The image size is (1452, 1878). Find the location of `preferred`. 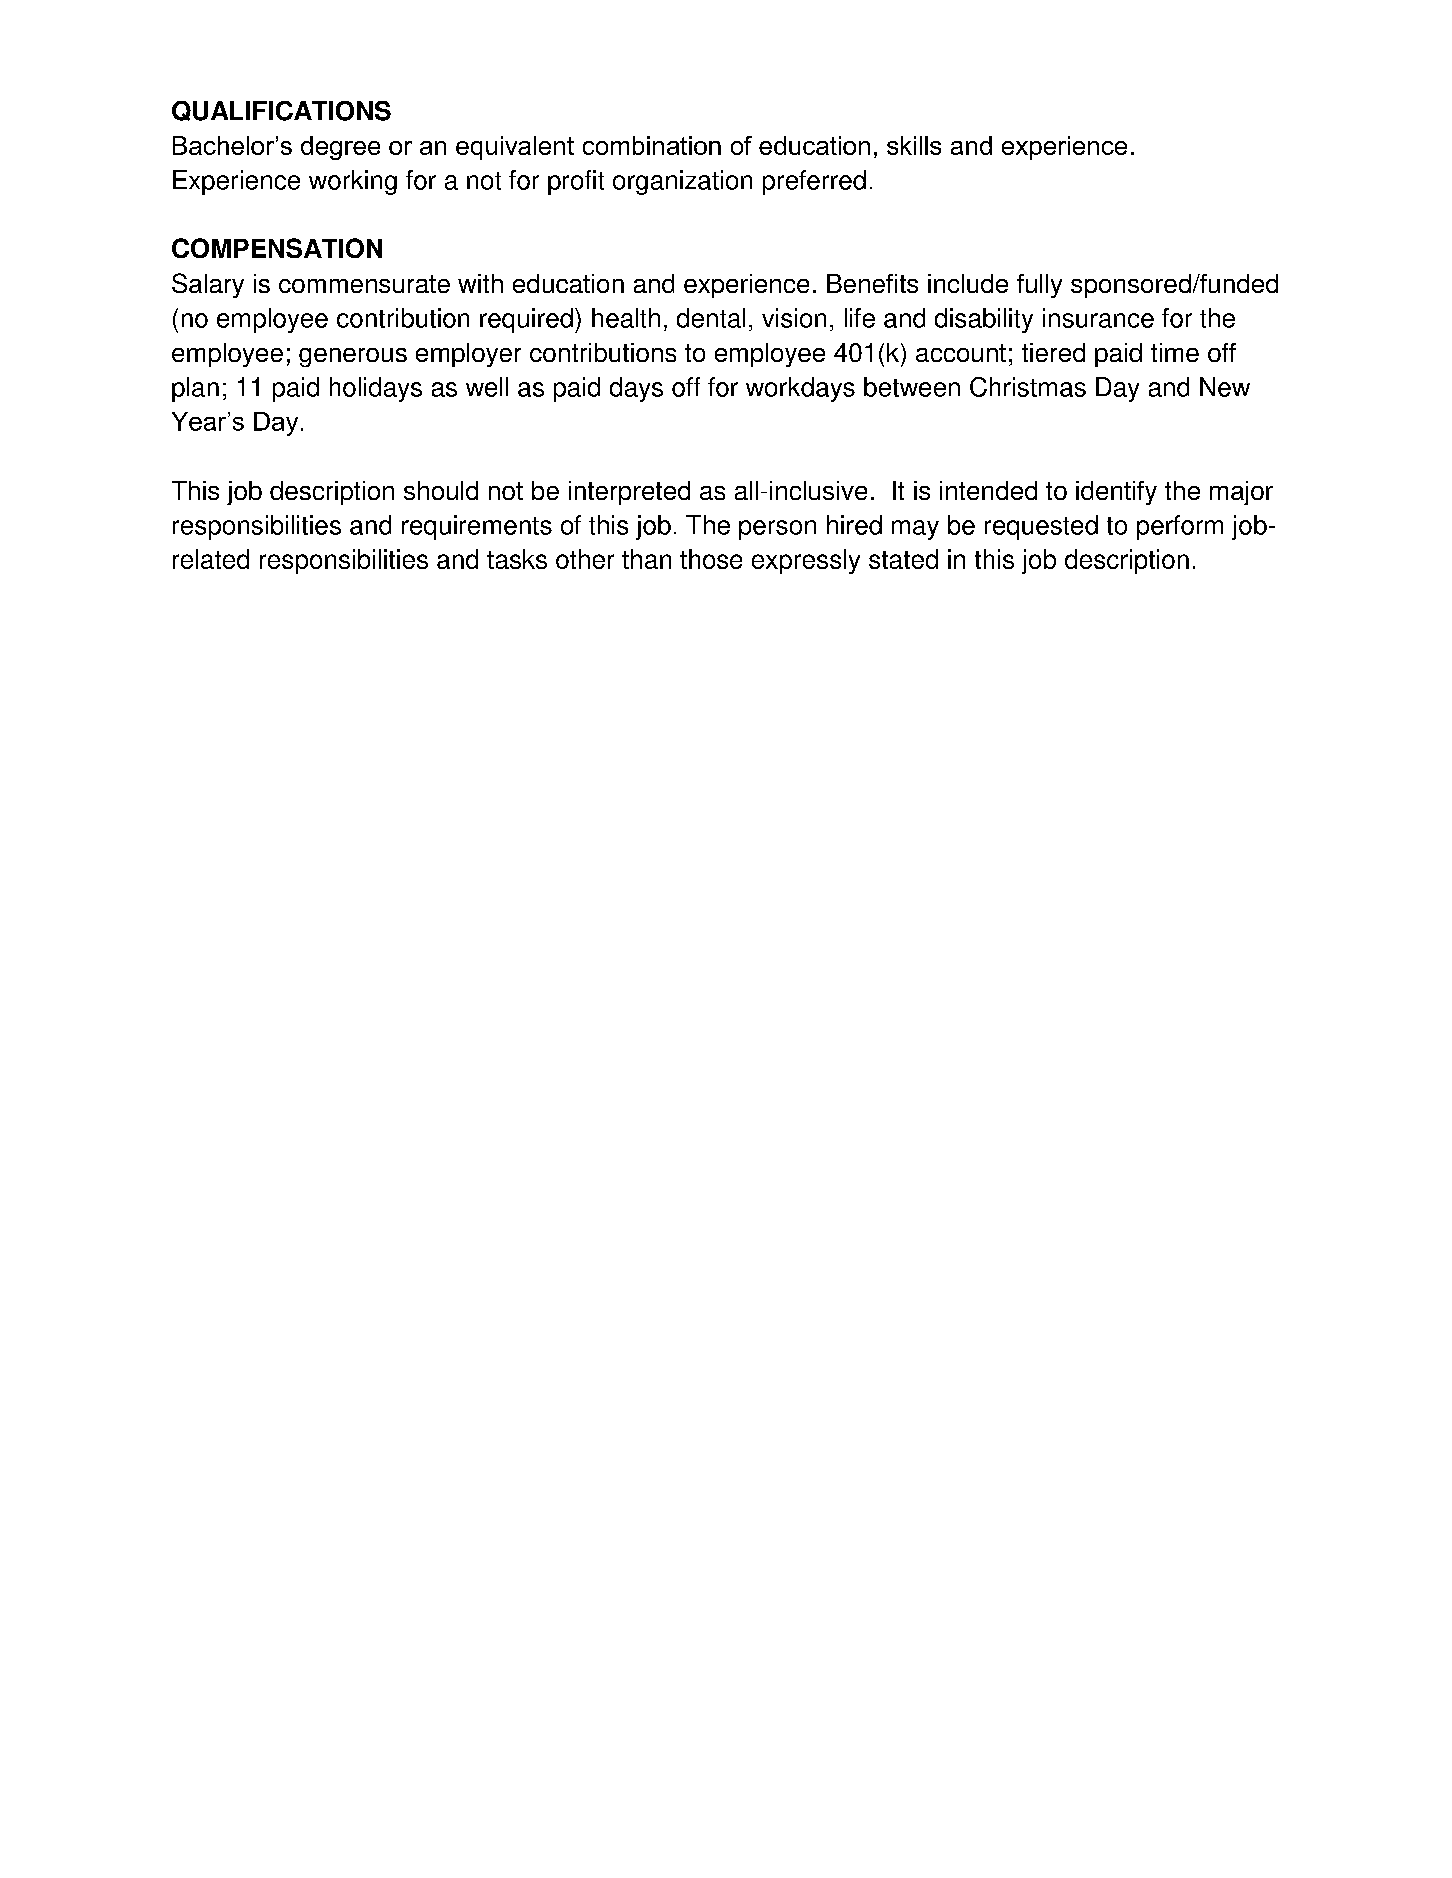

preferred is located at coordinates (814, 182).
